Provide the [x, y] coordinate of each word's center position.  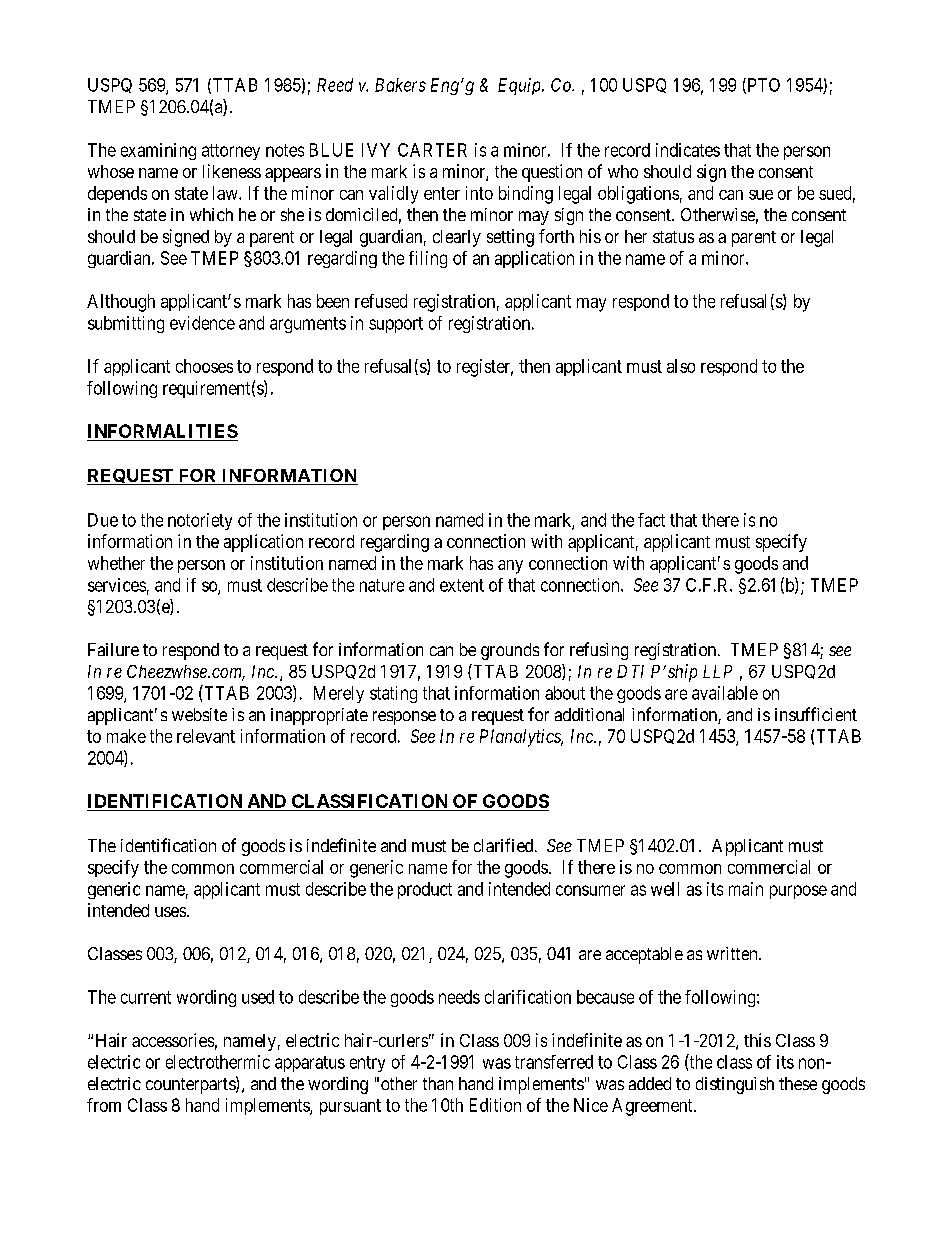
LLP [717, 671]
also [681, 366]
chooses [204, 366]
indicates [688, 150]
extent [462, 585]
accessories [173, 1040]
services [117, 585]
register [485, 368]
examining [158, 151]
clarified [505, 845]
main [746, 889]
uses [170, 912]
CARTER [432, 150]
